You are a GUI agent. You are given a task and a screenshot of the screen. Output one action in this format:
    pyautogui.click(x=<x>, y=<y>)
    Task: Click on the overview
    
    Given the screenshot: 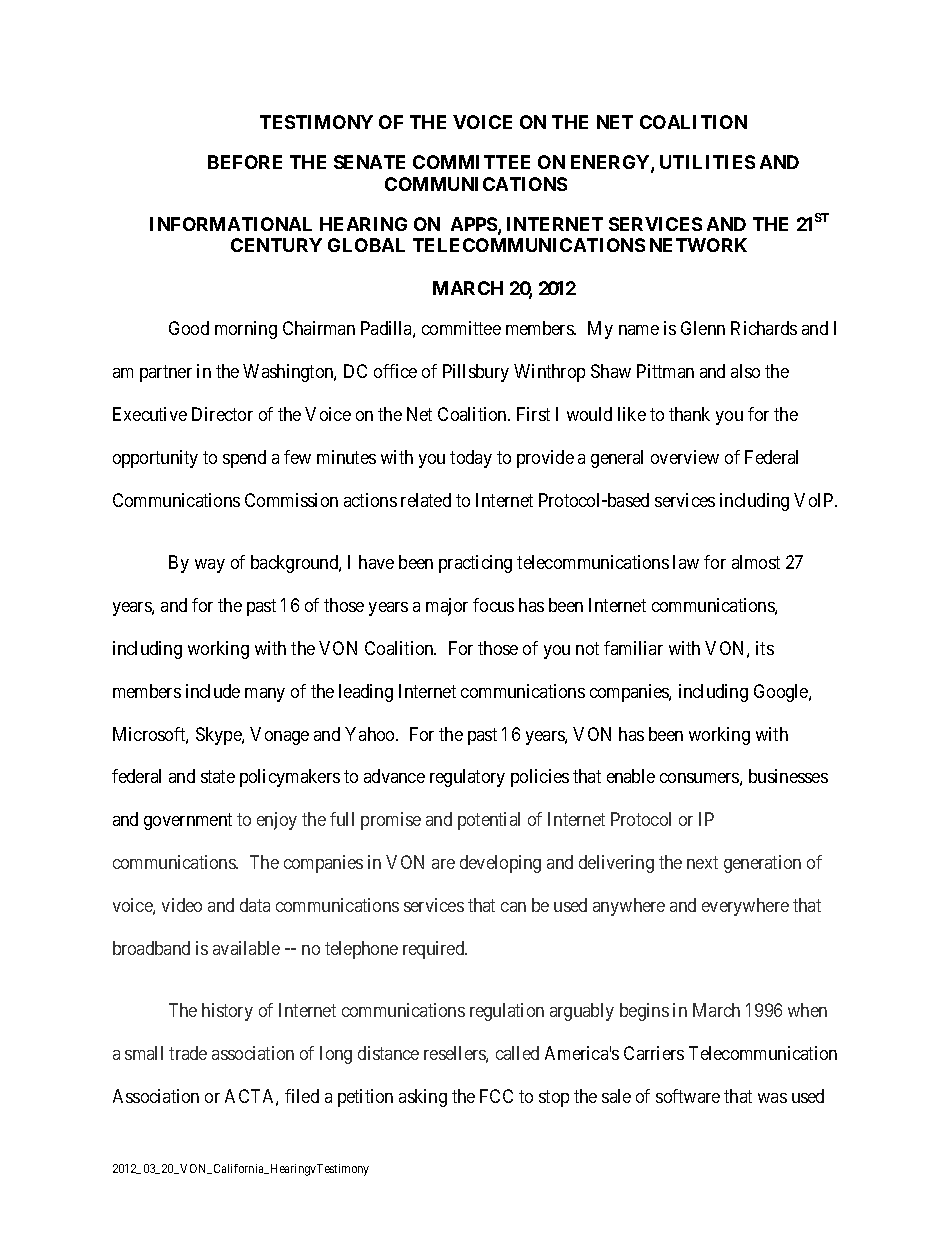 What is the action you would take?
    pyautogui.click(x=685, y=457)
